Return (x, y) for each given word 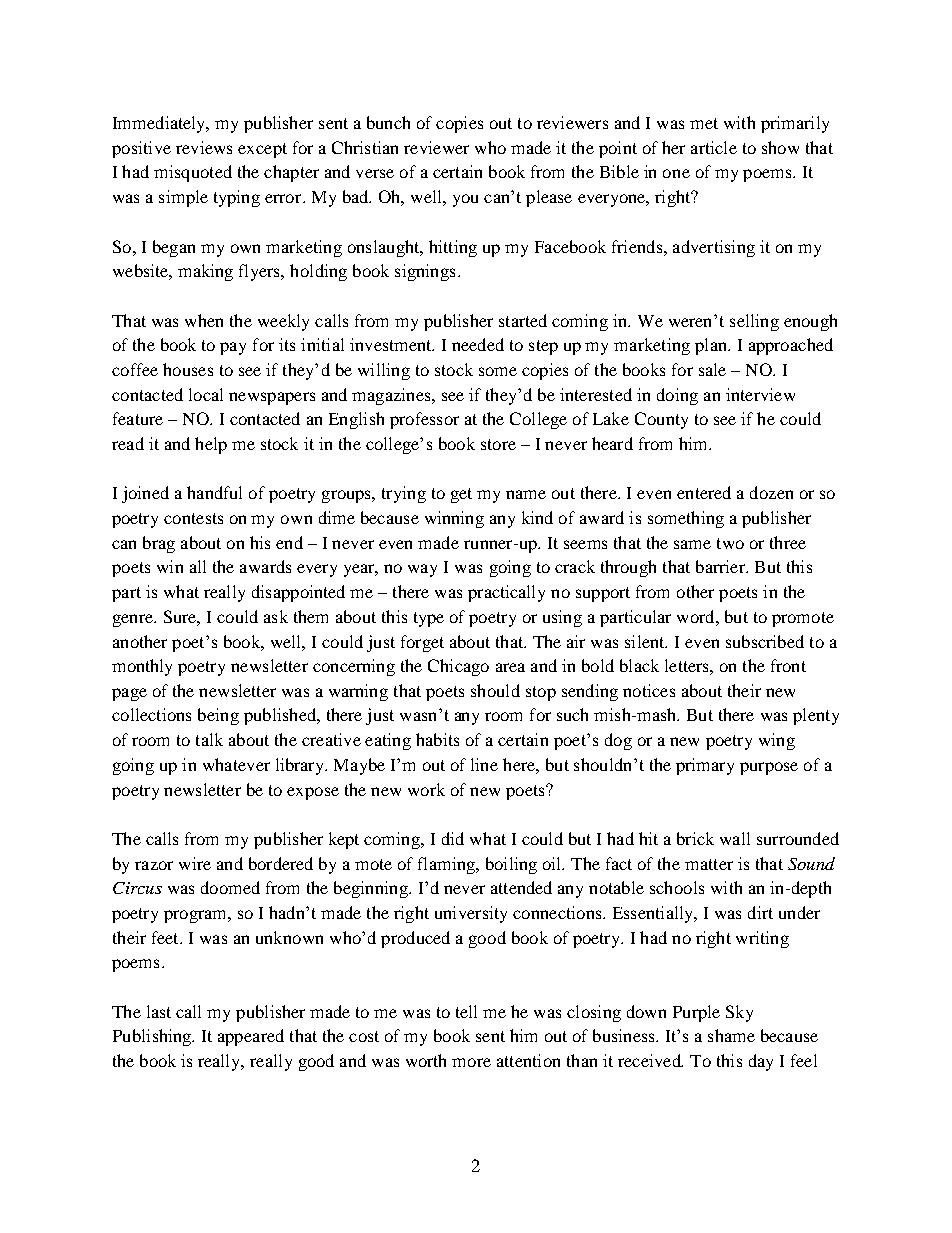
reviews (204, 147)
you (465, 200)
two (730, 543)
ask (276, 616)
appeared (251, 1037)
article (714, 147)
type (429, 619)
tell (466, 1011)
